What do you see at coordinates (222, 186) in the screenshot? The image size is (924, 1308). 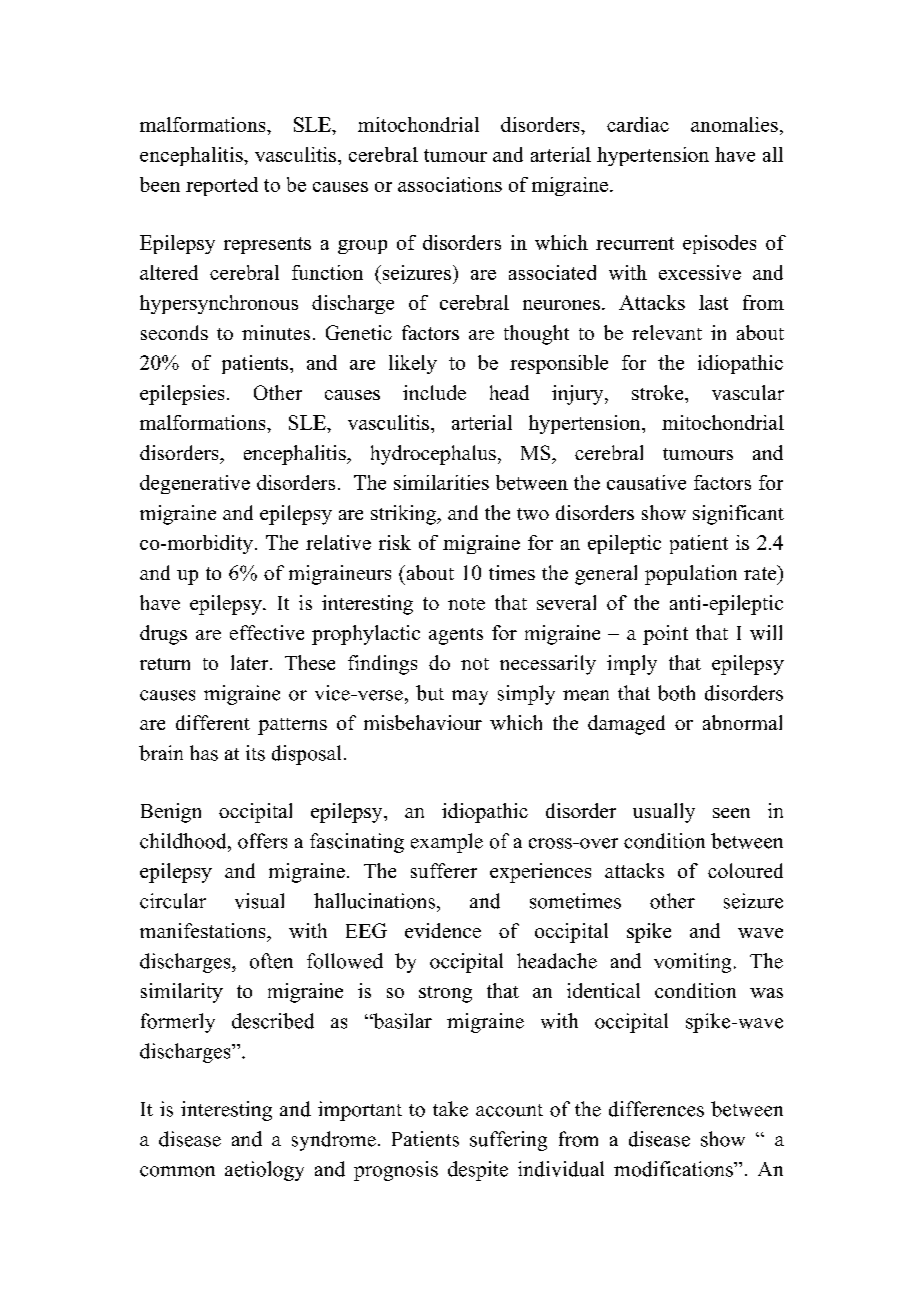 I see `reported` at bounding box center [222, 186].
